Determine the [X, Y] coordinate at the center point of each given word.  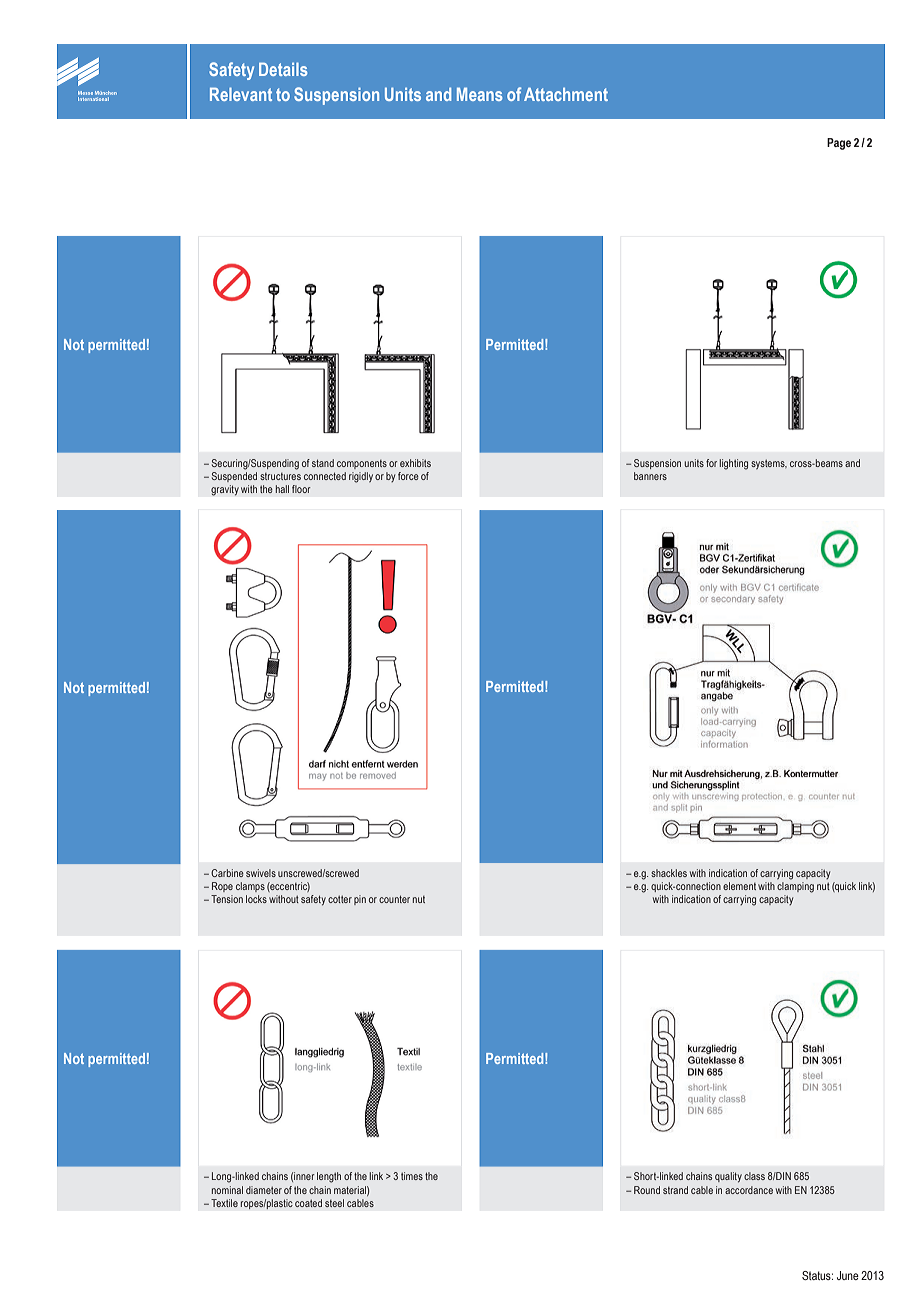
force [408, 476]
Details [283, 69]
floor [301, 489]
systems [769, 464]
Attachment [566, 94]
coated [308, 1203]
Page [839, 144]
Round [647, 1190]
